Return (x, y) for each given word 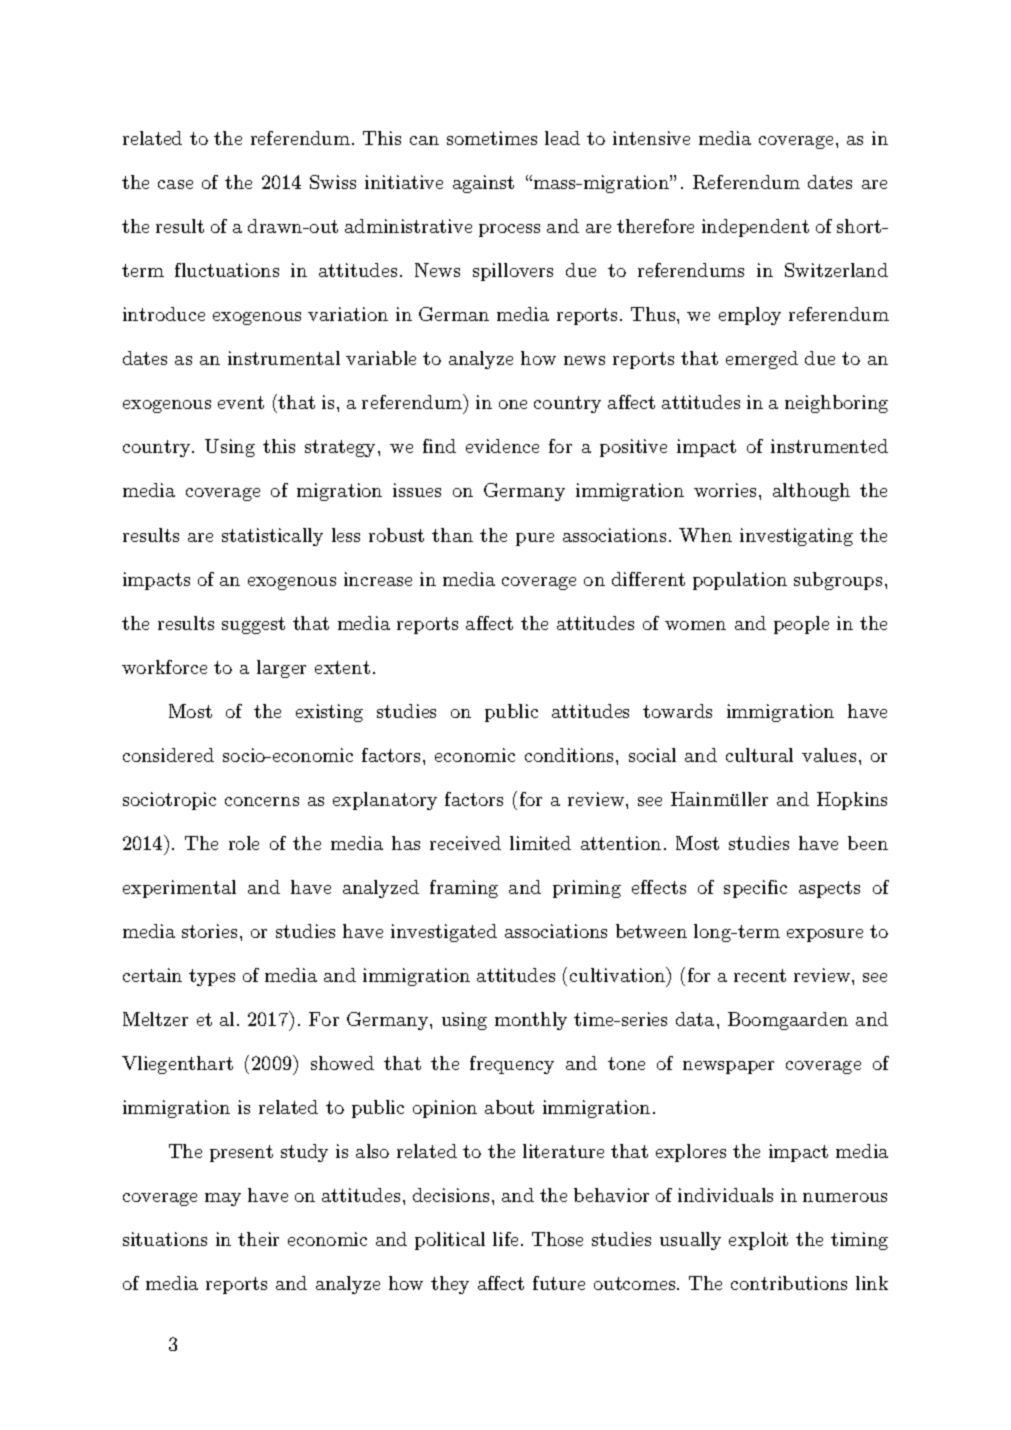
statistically (272, 537)
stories (209, 931)
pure (535, 539)
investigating (796, 537)
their (258, 1239)
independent (755, 228)
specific (755, 889)
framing (464, 889)
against (483, 184)
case (175, 184)
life (505, 1239)
